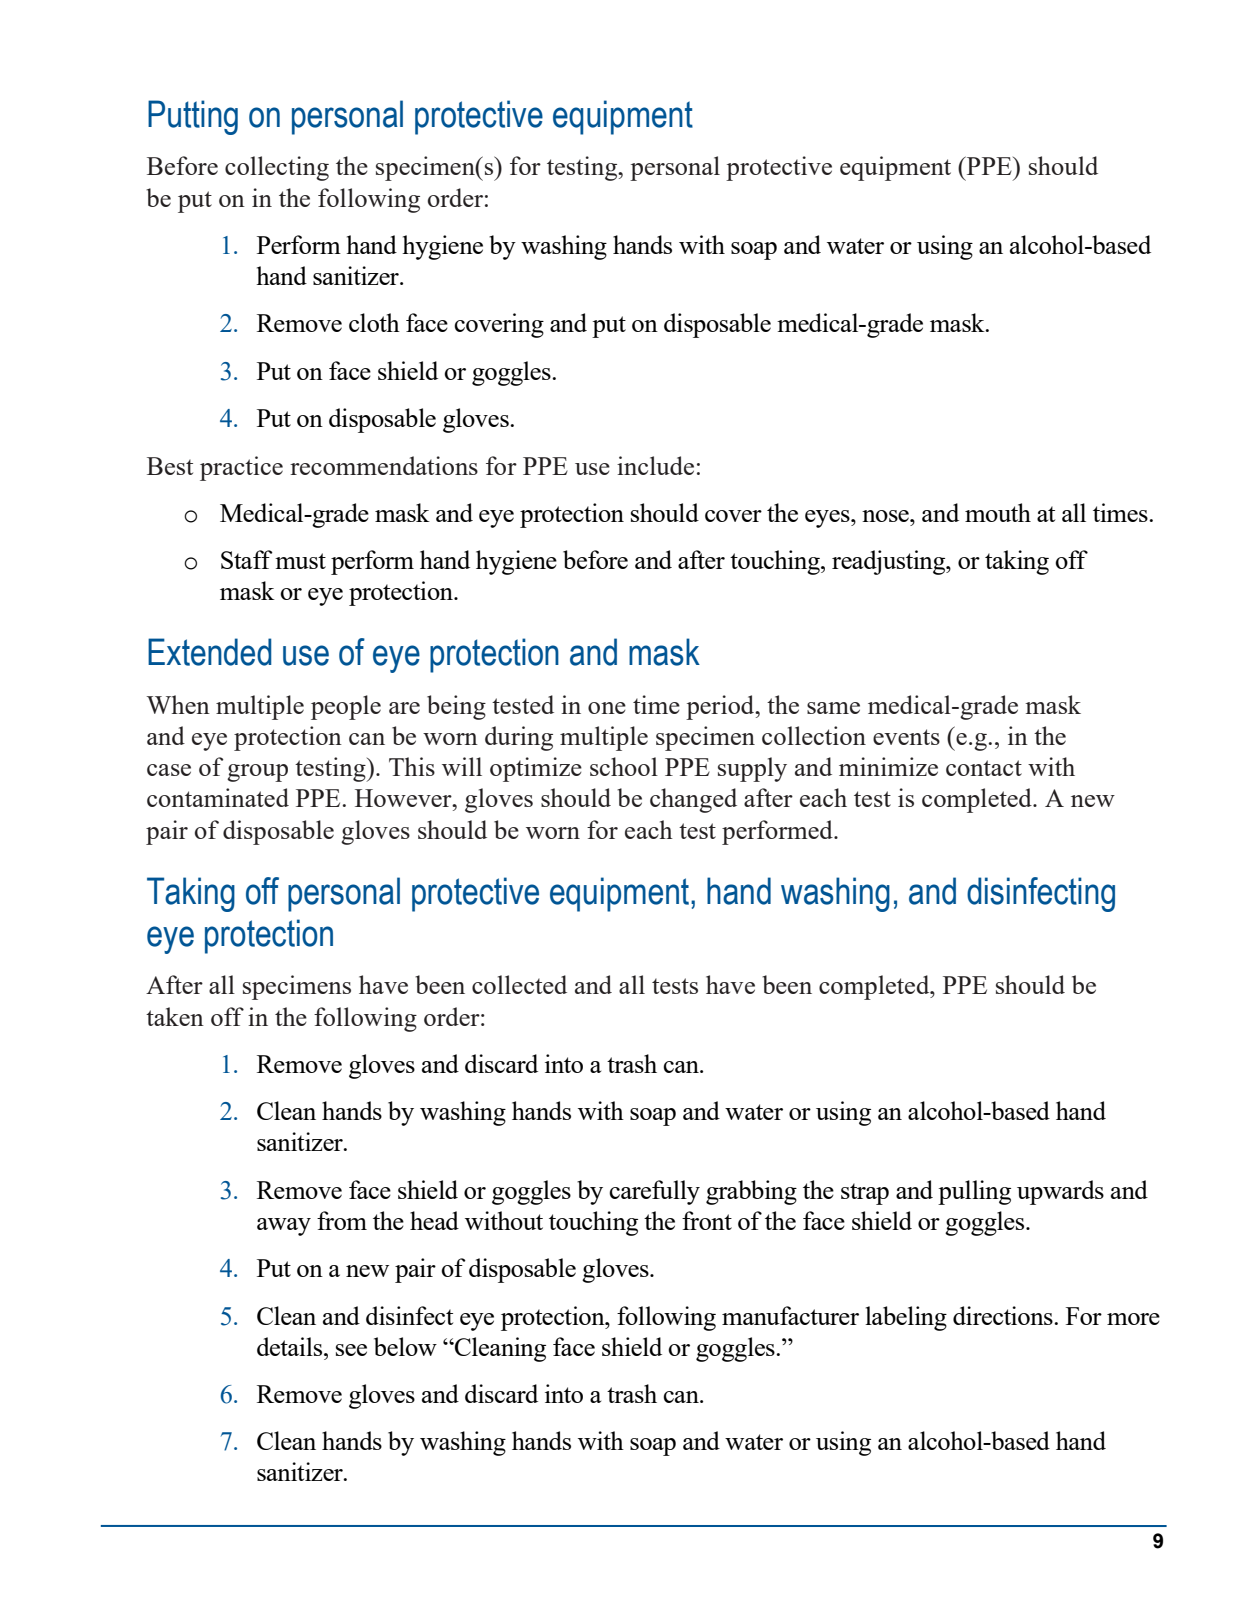 This screenshot has height=1613, width=1246. What do you see at coordinates (655, 465) in the screenshot?
I see `include` at bounding box center [655, 465].
